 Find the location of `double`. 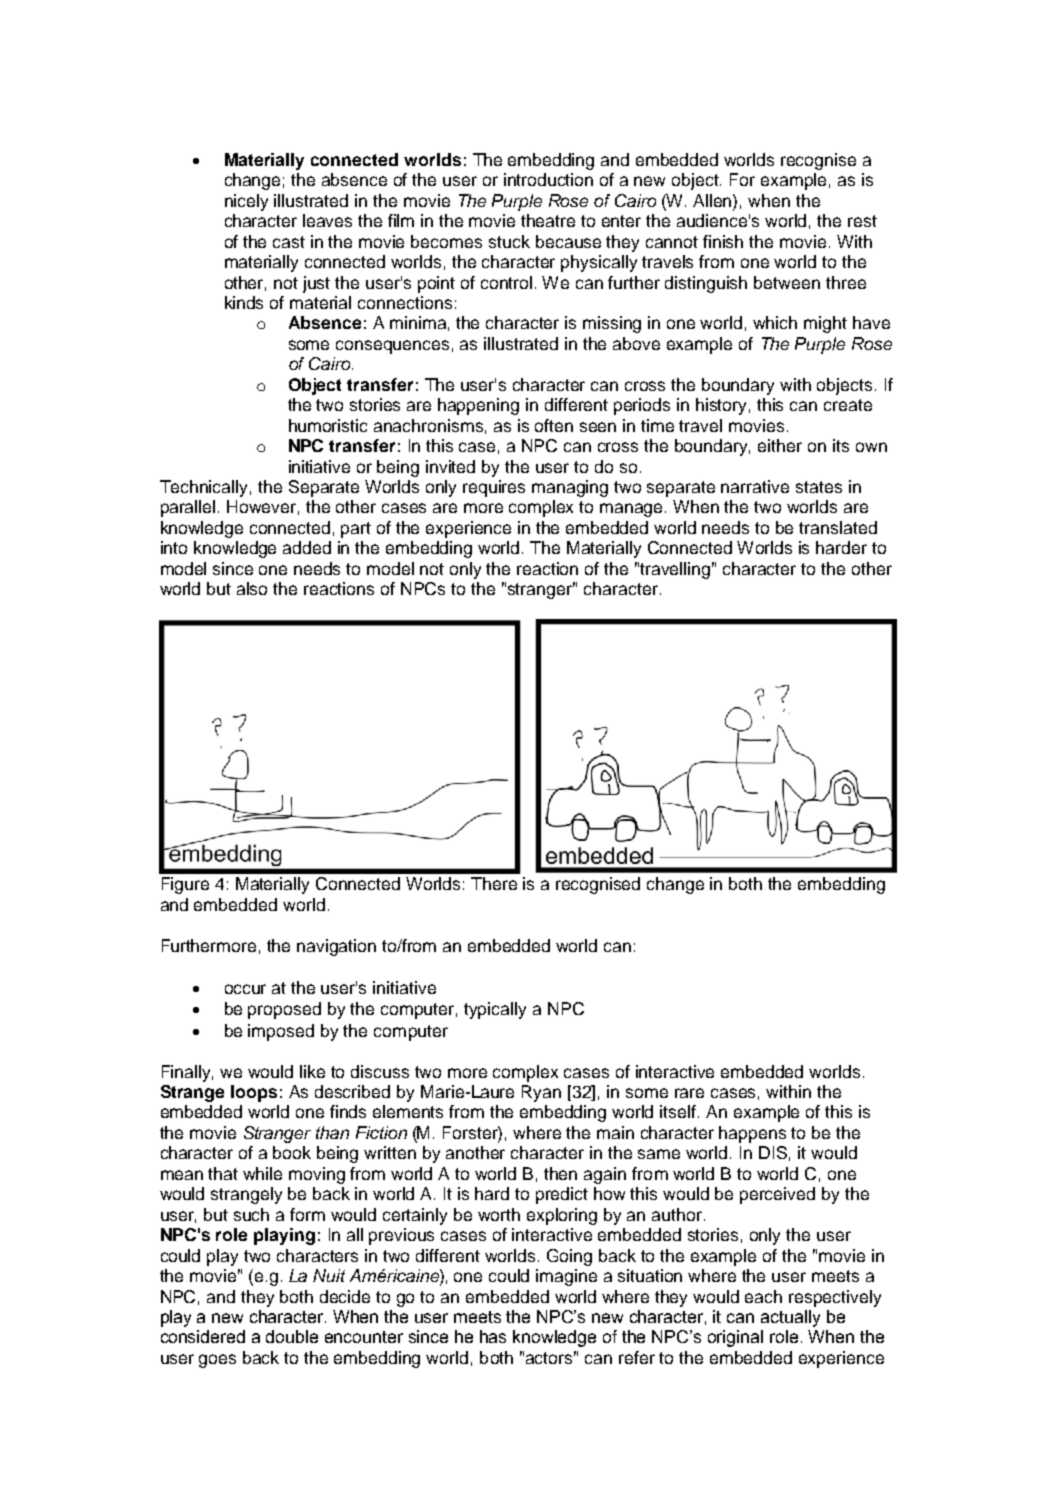

double is located at coordinates (292, 1336).
